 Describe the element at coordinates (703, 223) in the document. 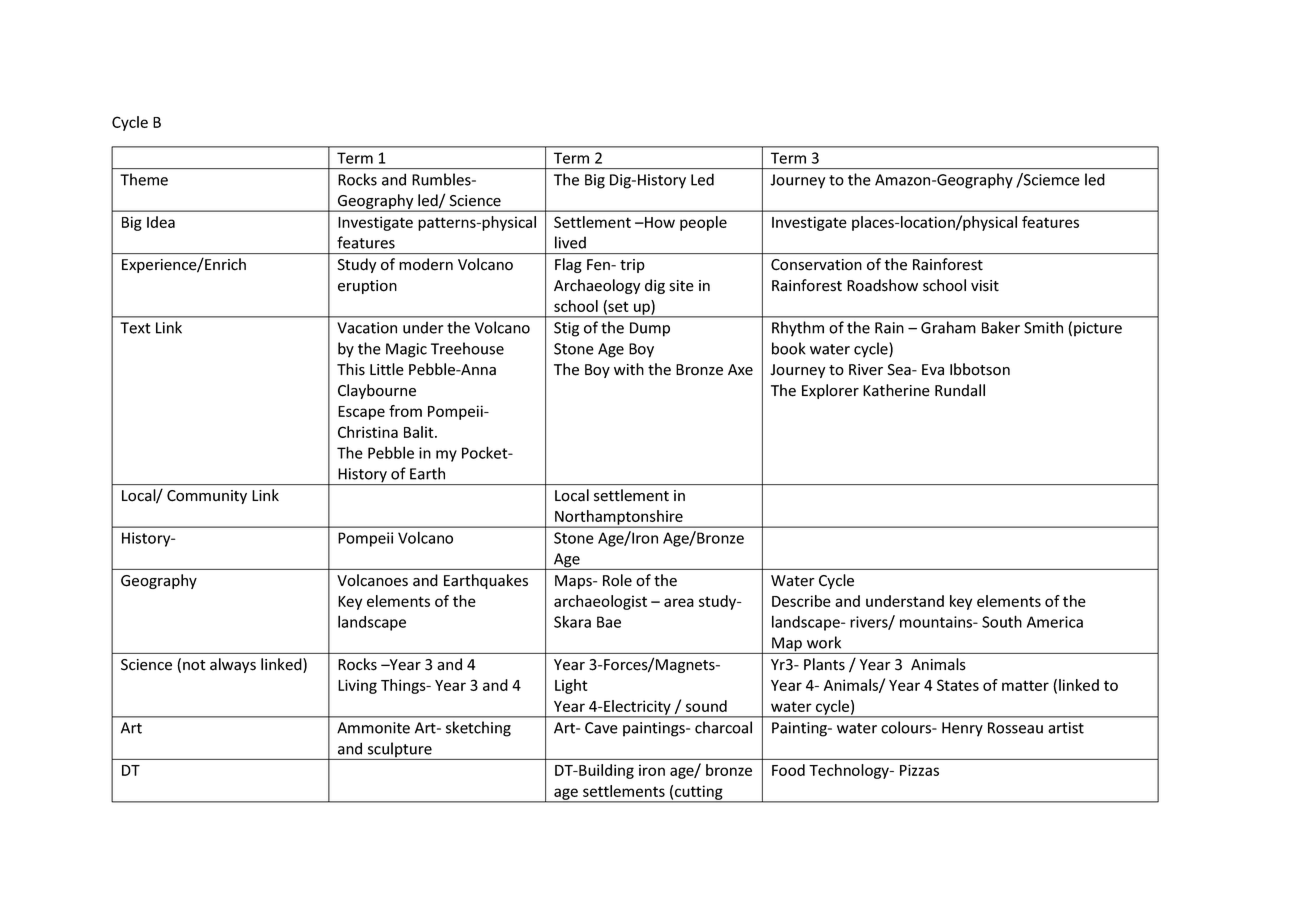

I see `people` at that location.
